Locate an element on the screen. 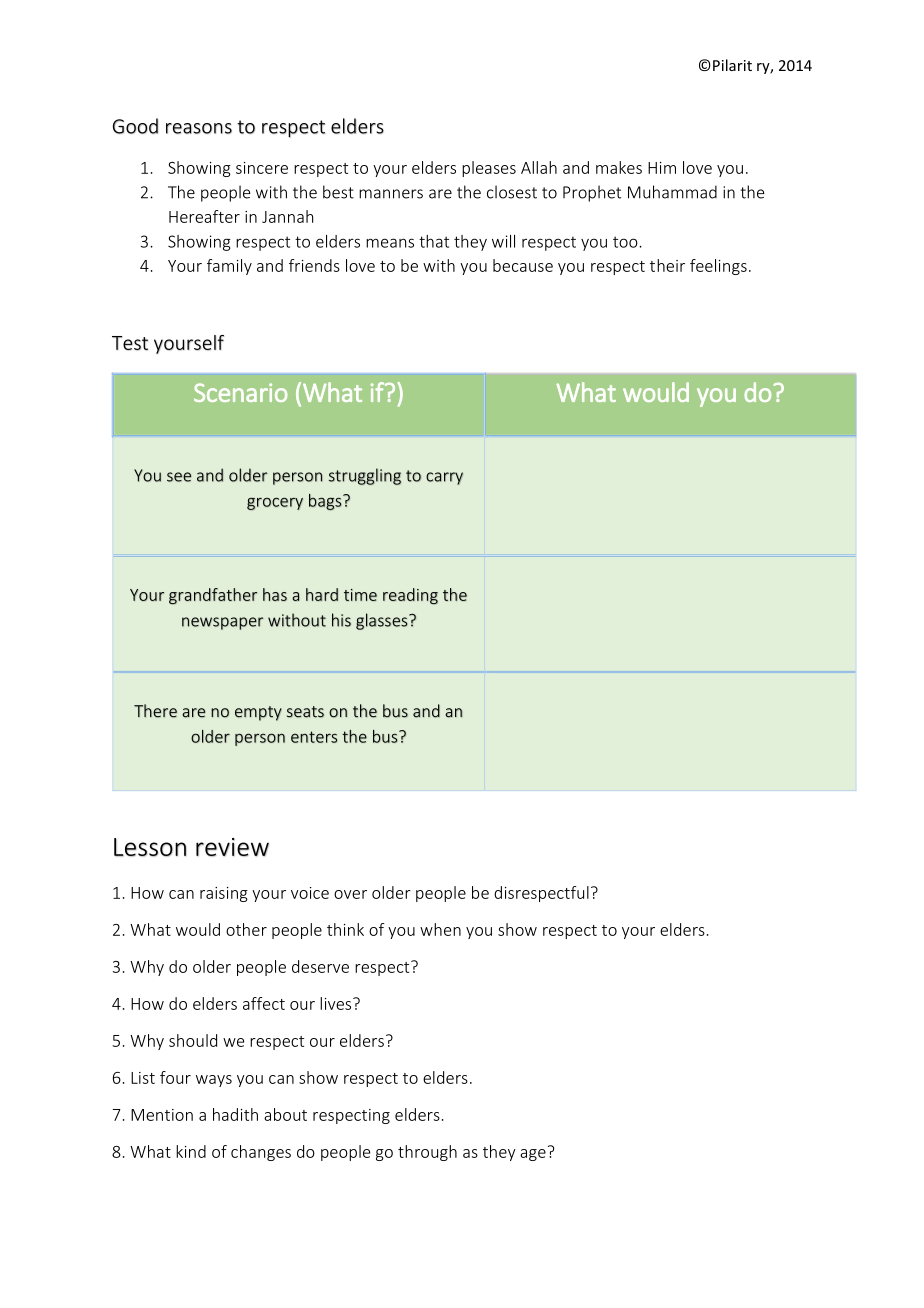  kind is located at coordinates (191, 1151).
